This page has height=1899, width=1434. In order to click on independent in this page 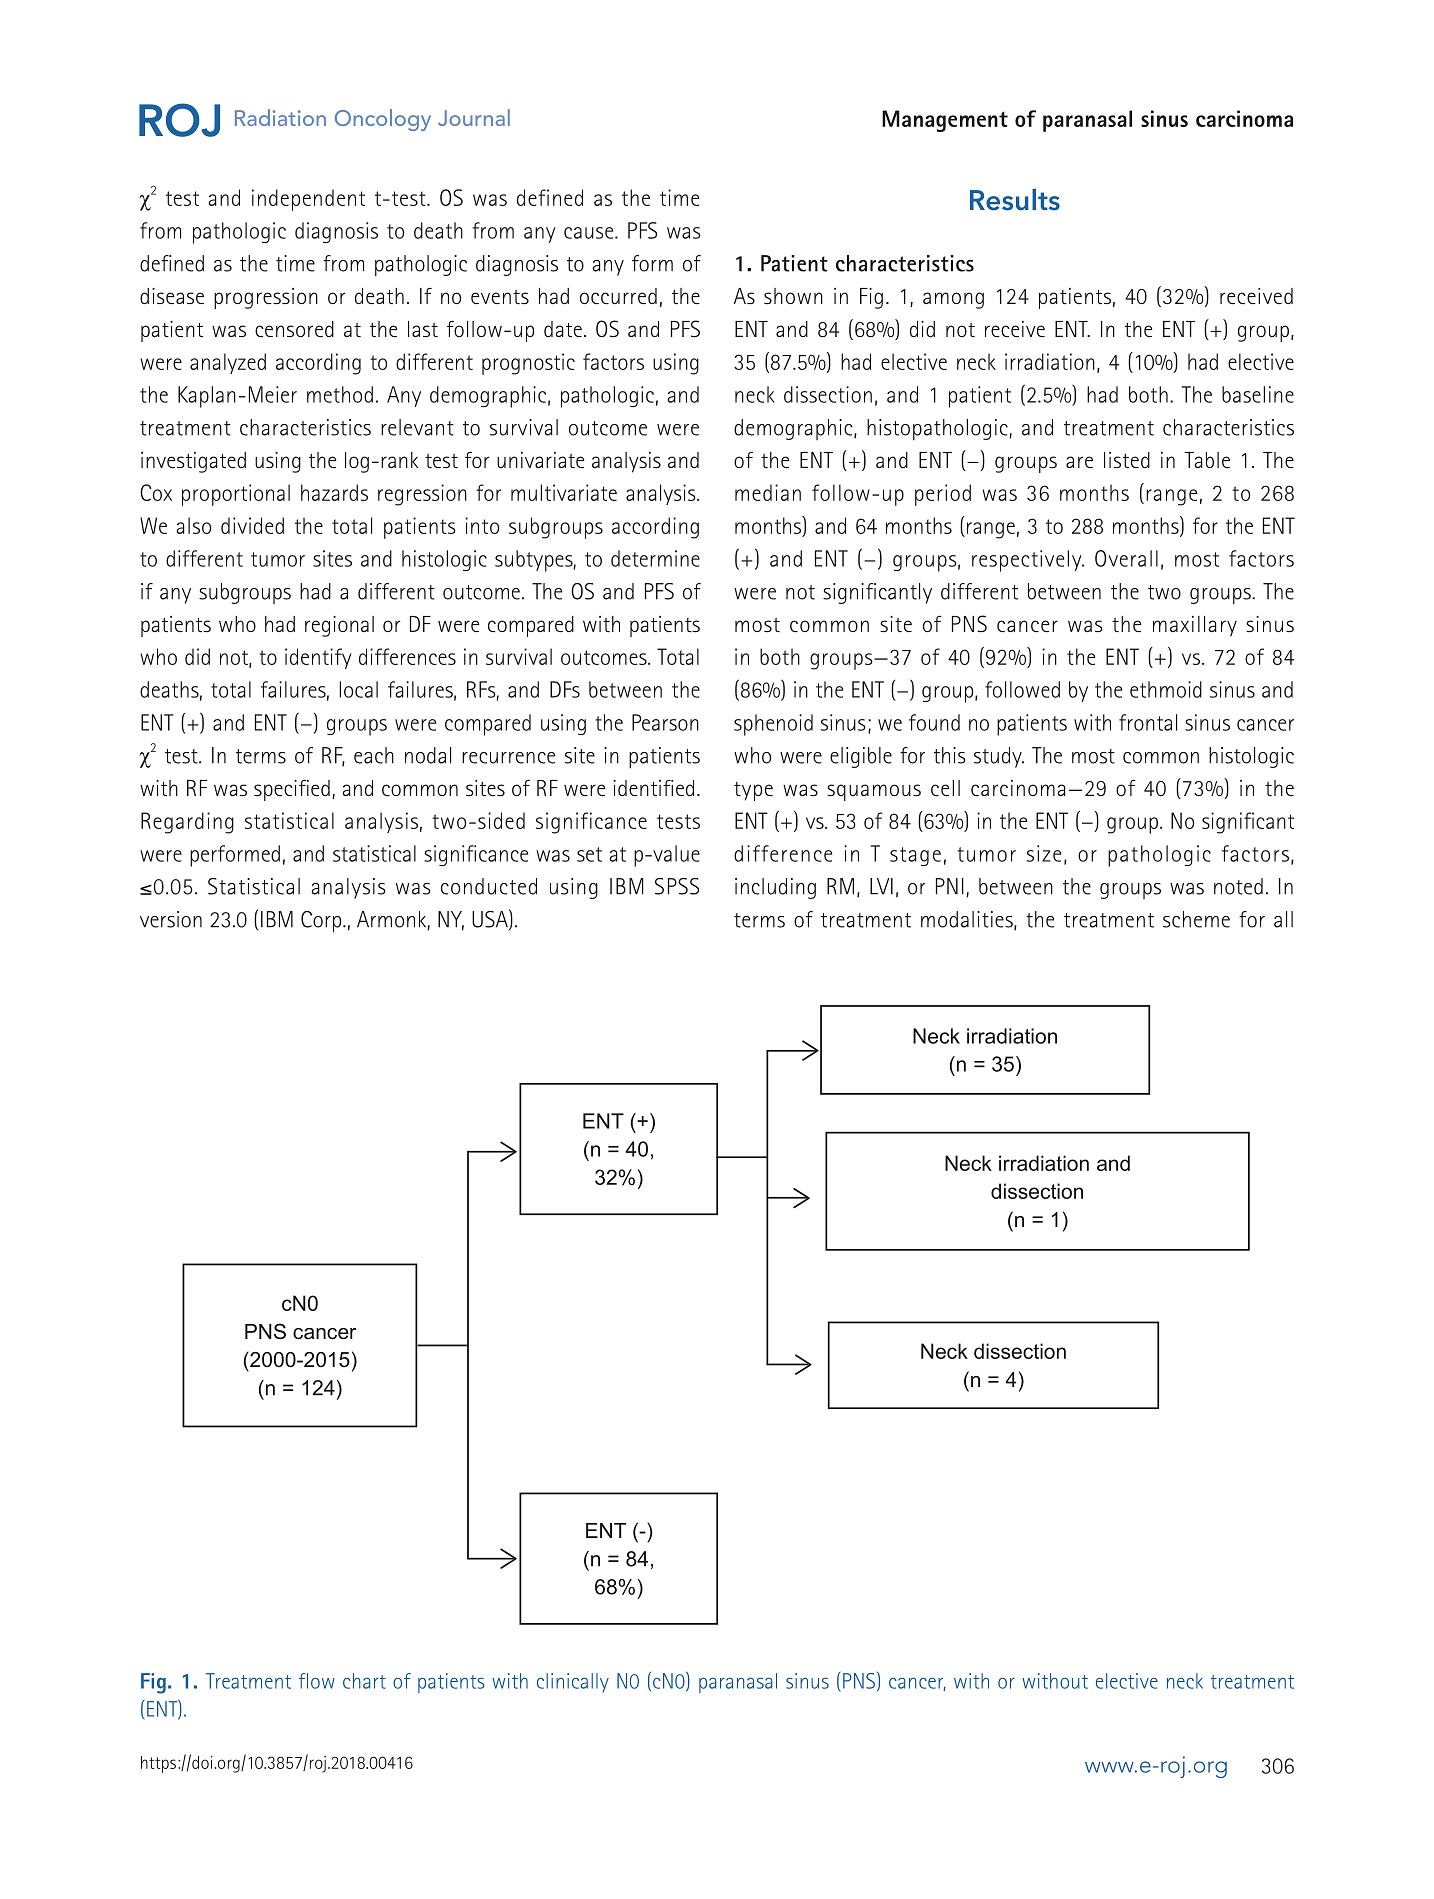, I will do `click(308, 200)`.
